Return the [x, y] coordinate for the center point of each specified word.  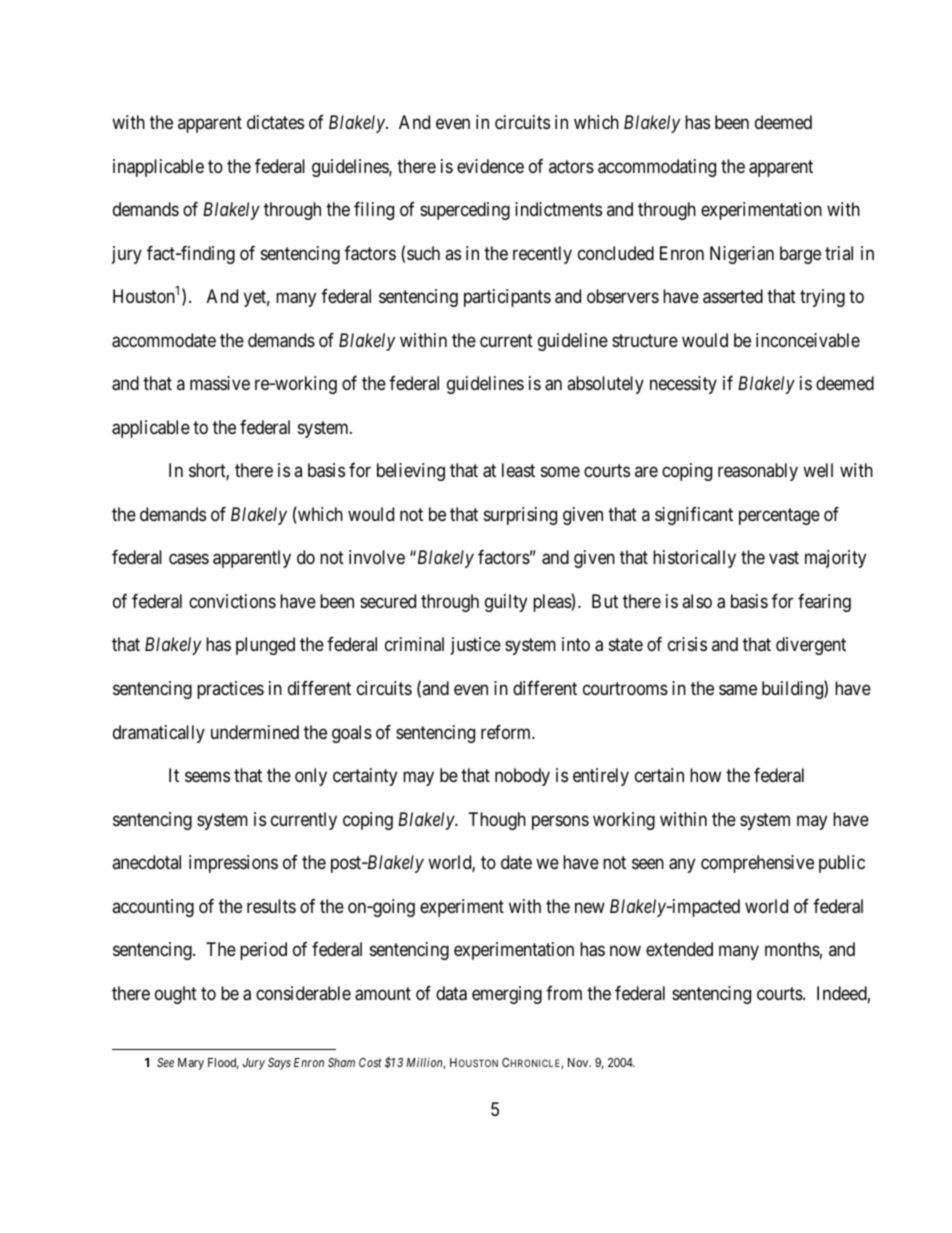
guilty [506, 603]
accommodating [657, 168]
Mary [191, 1064]
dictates [275, 122]
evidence [490, 166]
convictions [232, 601]
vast [784, 558]
